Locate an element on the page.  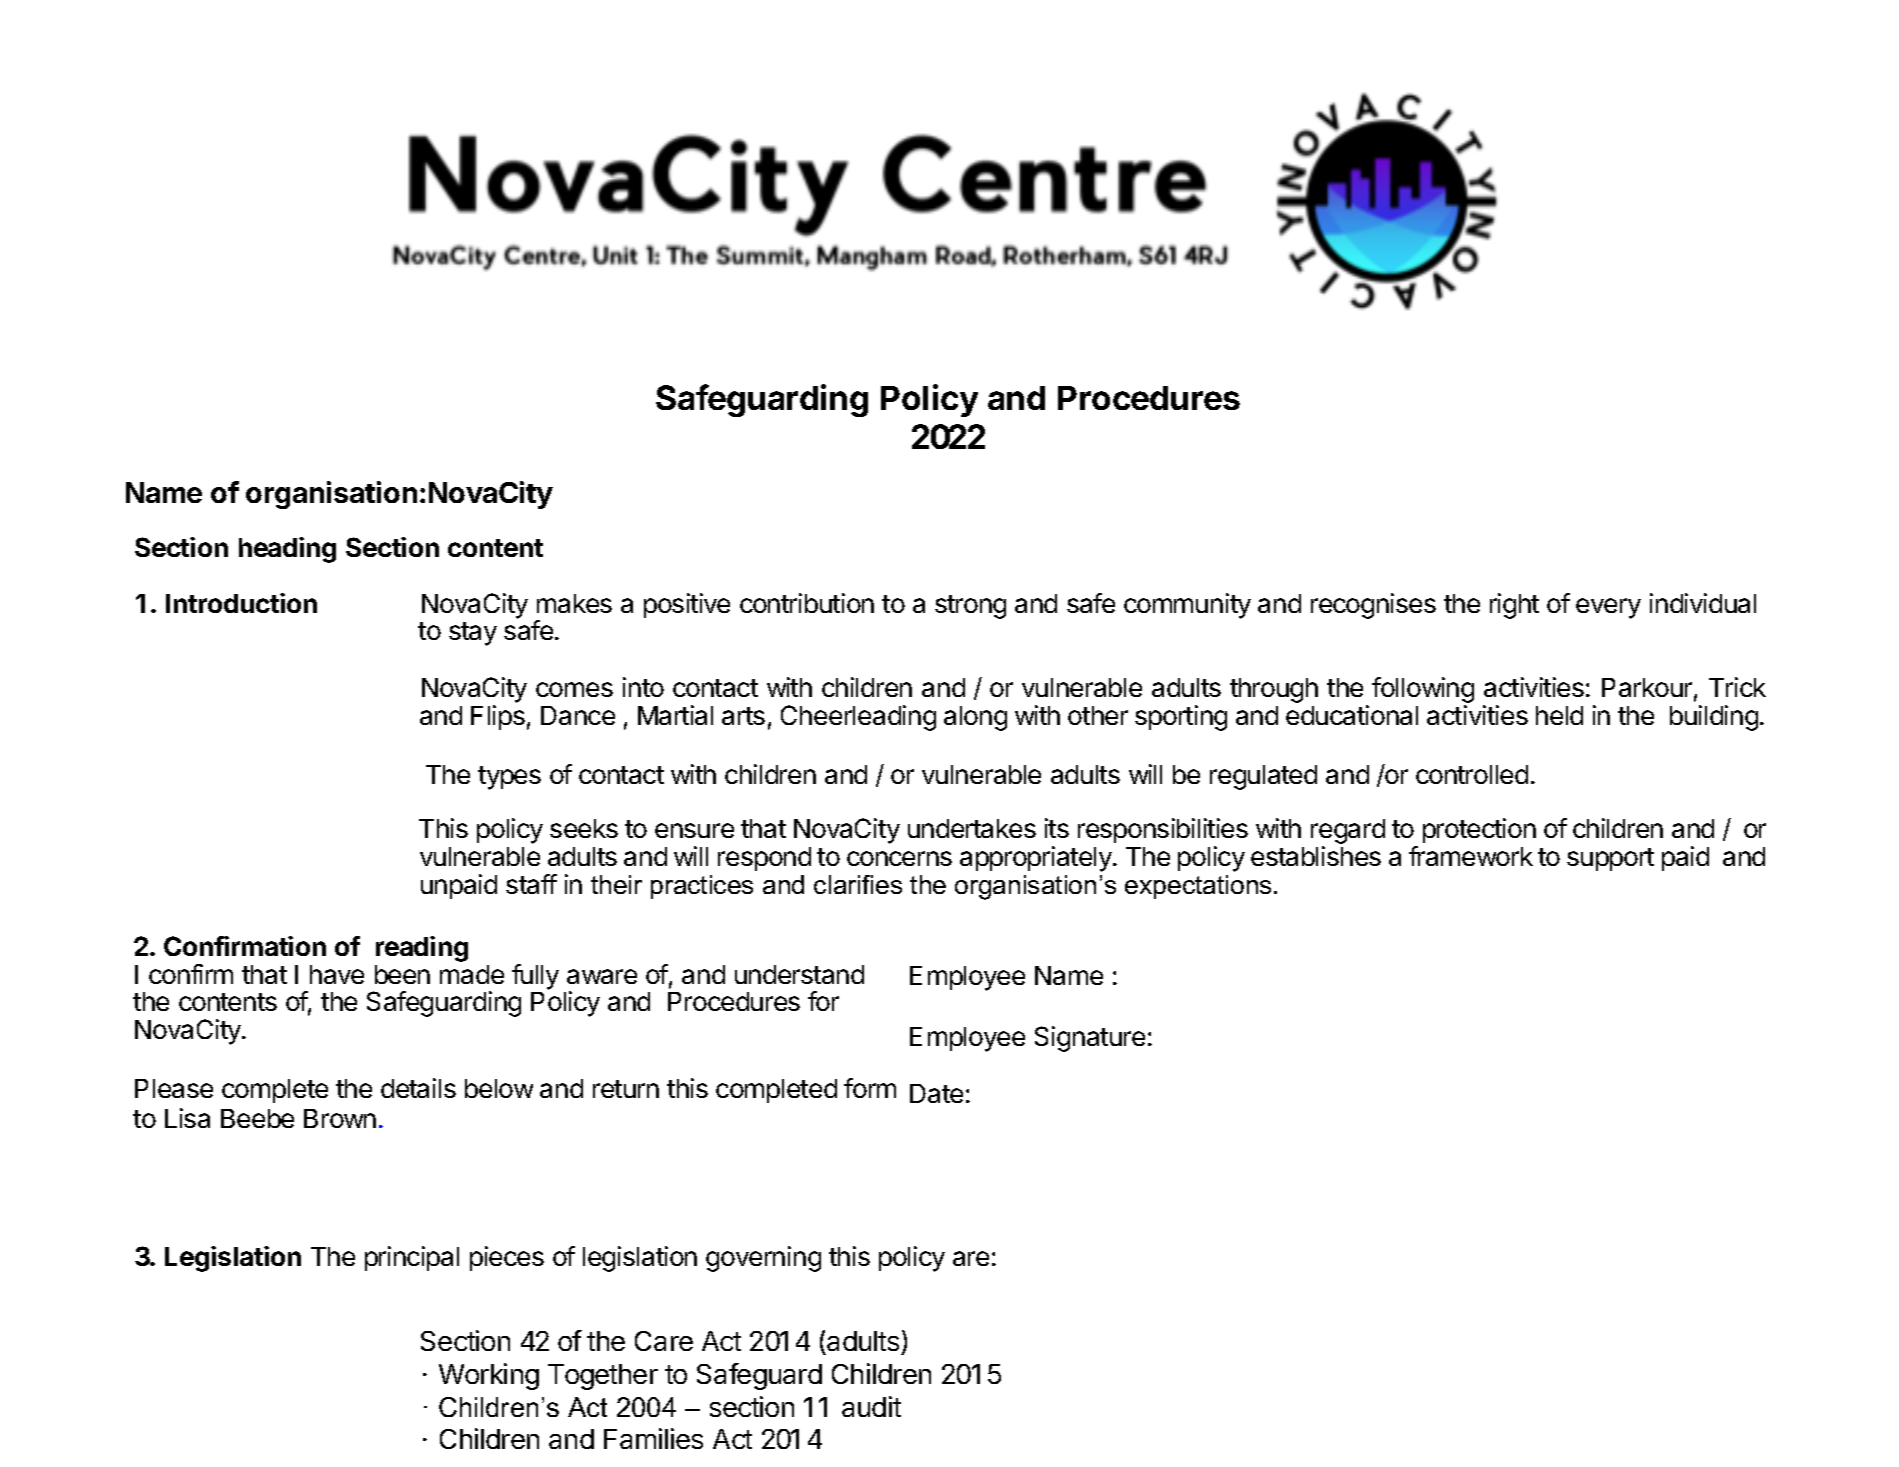
strong is located at coordinates (970, 607).
